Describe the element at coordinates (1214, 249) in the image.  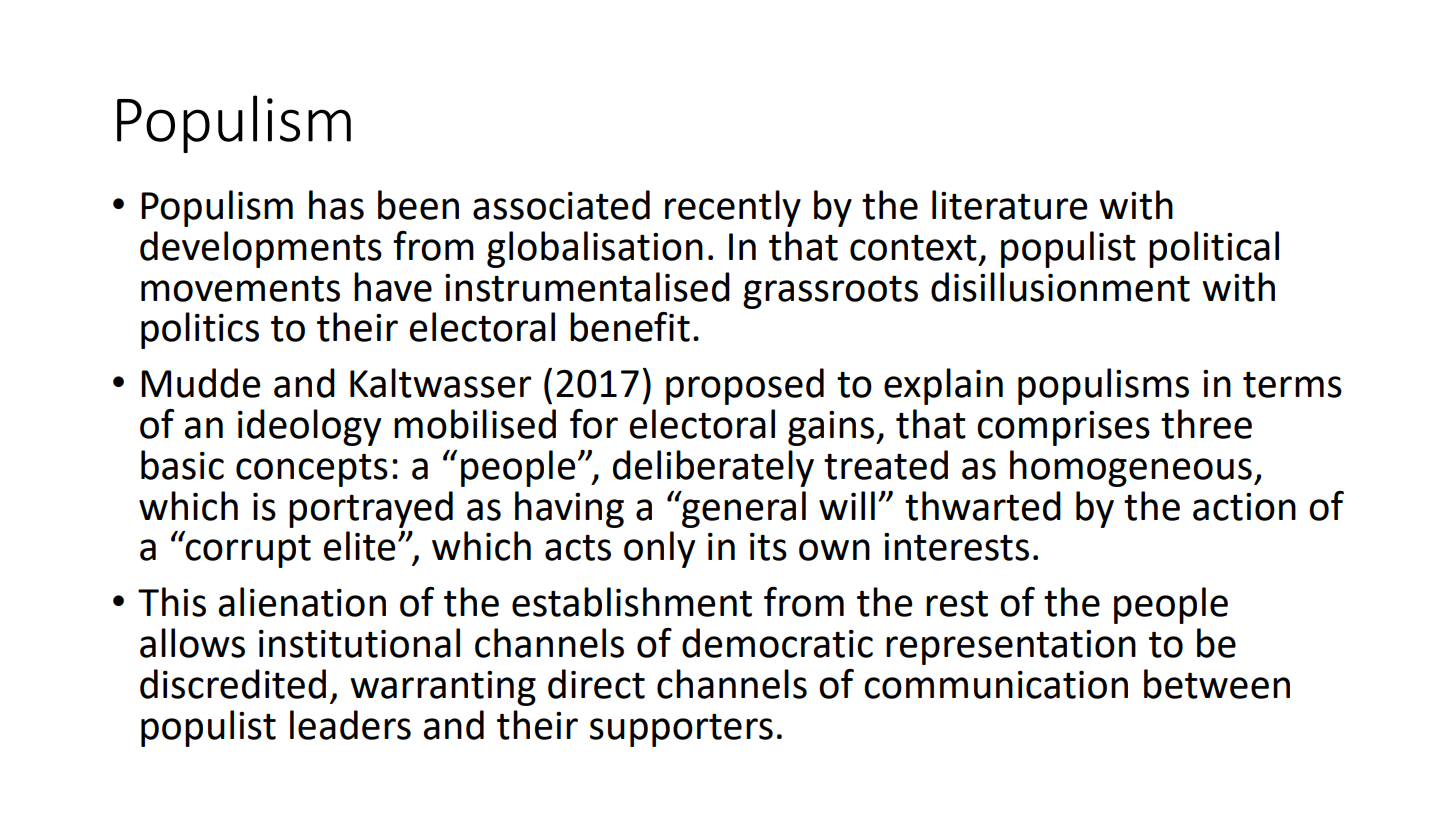
I see `political` at that location.
